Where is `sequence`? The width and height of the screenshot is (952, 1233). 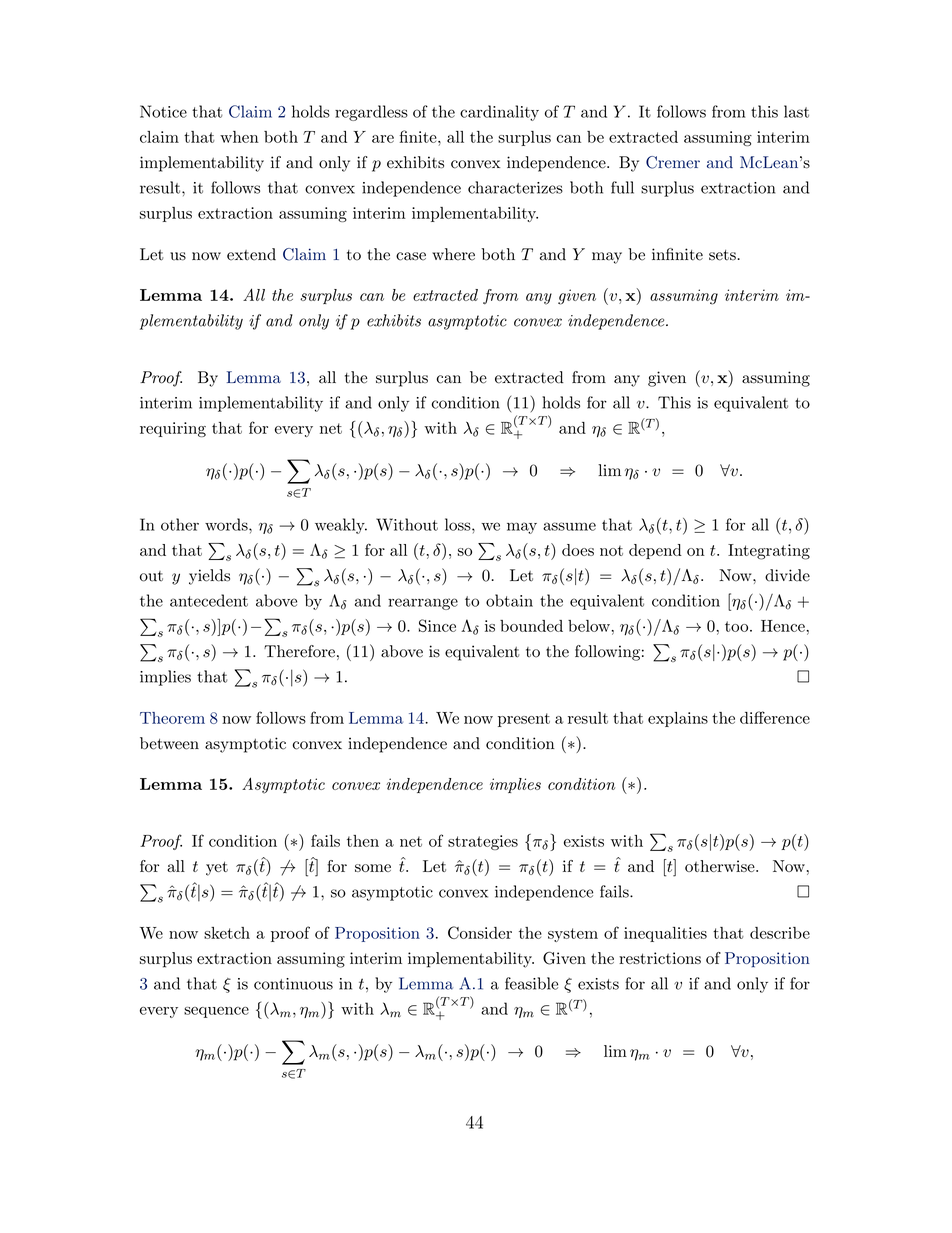 sequence is located at coordinates (216, 1012).
